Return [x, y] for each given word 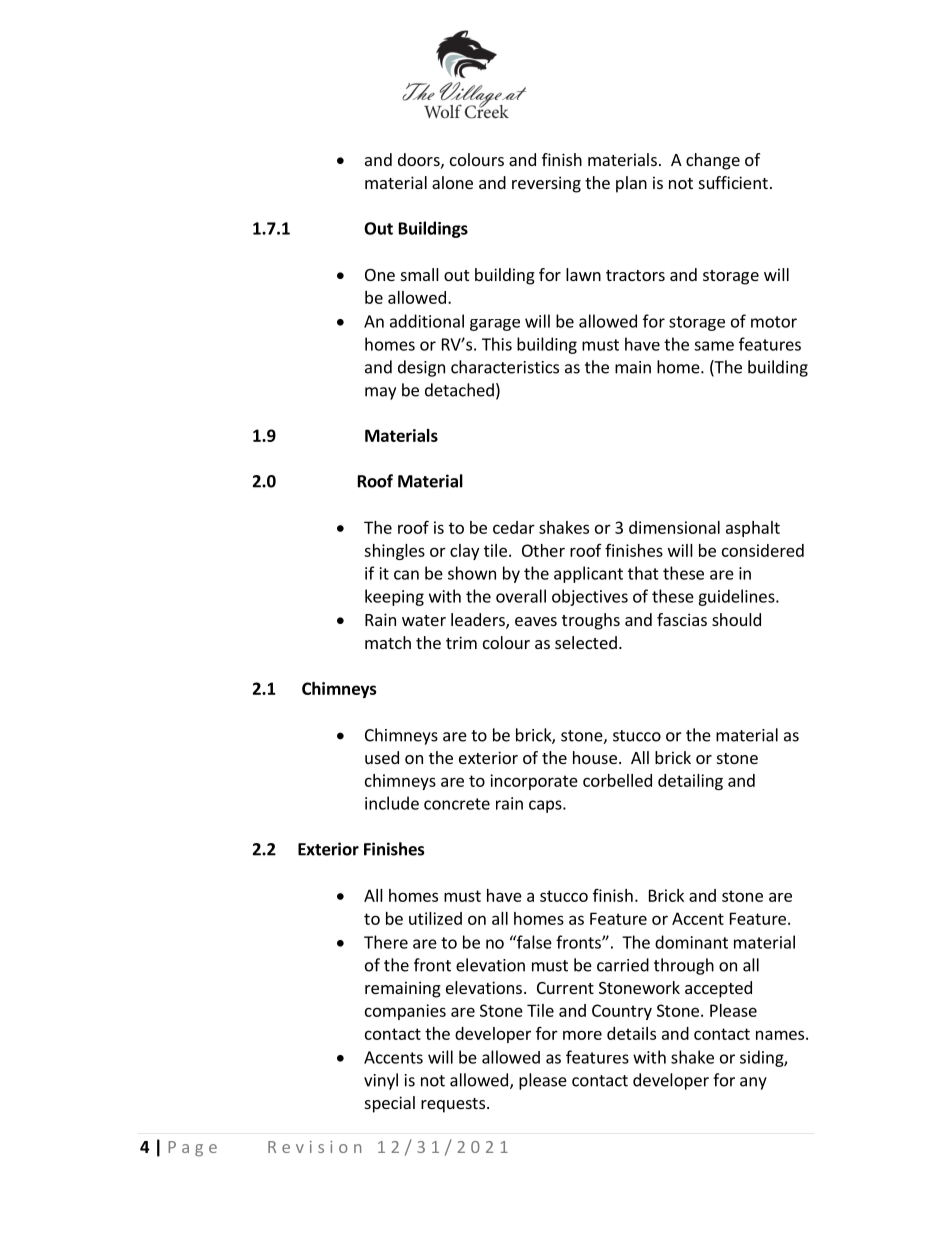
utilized [435, 918]
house [595, 757]
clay [464, 552]
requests [453, 1105]
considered [763, 550]
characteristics [505, 367]
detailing [690, 782]
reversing [546, 184]
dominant [691, 942]
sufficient [733, 182]
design [421, 368]
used [382, 757]
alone [452, 182]
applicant [588, 574]
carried [623, 965]
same [714, 346]
